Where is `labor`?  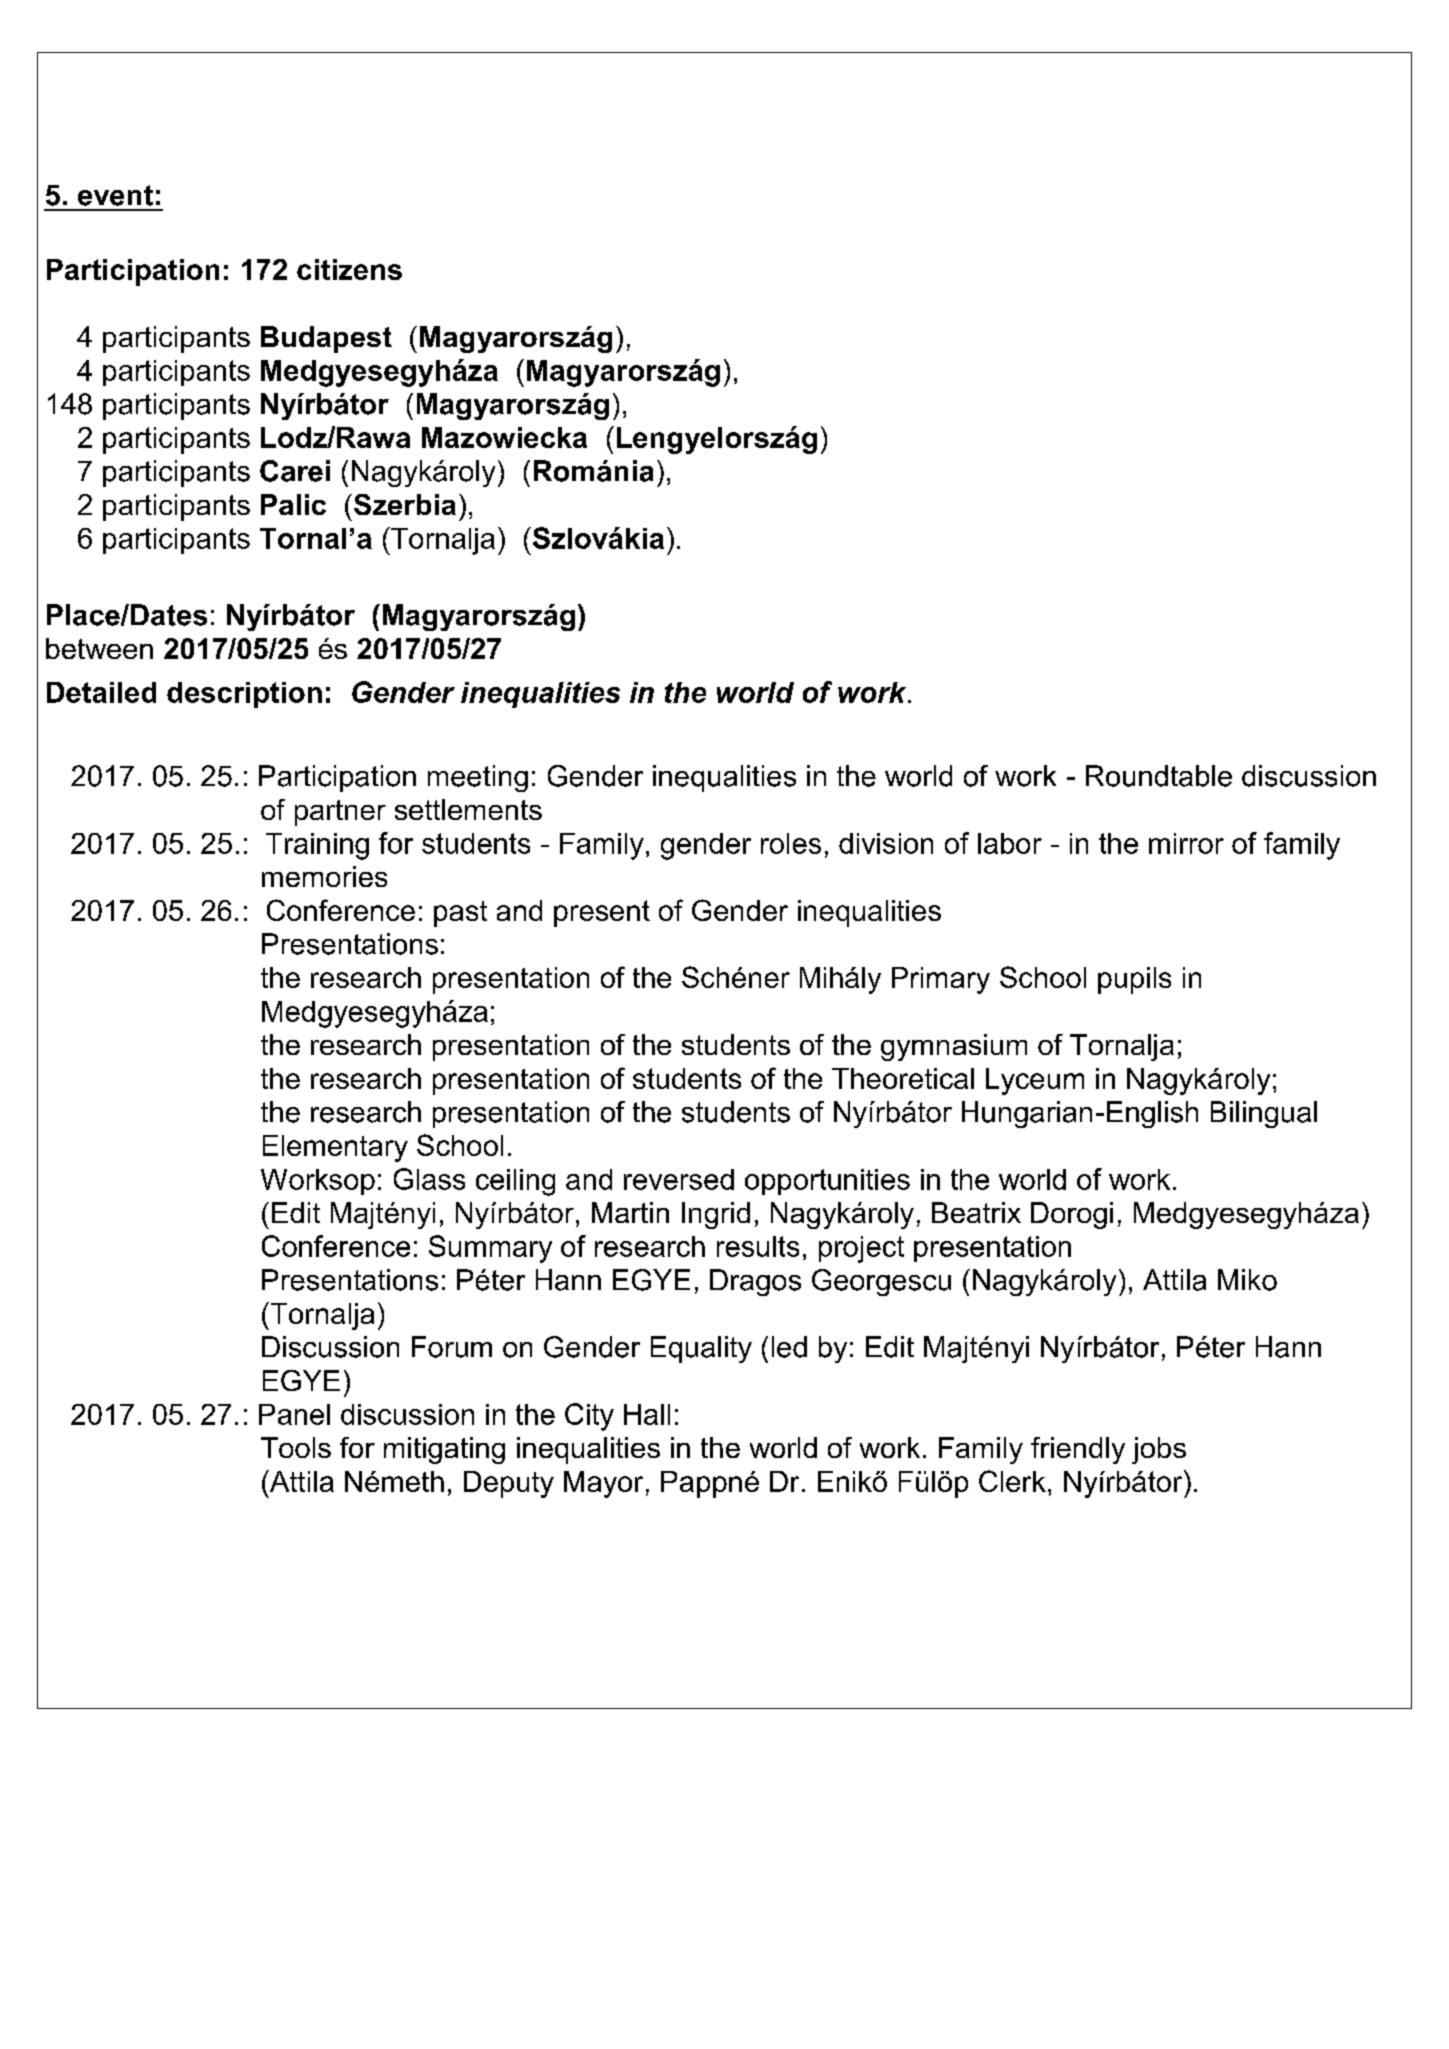
labor is located at coordinates (1010, 843).
